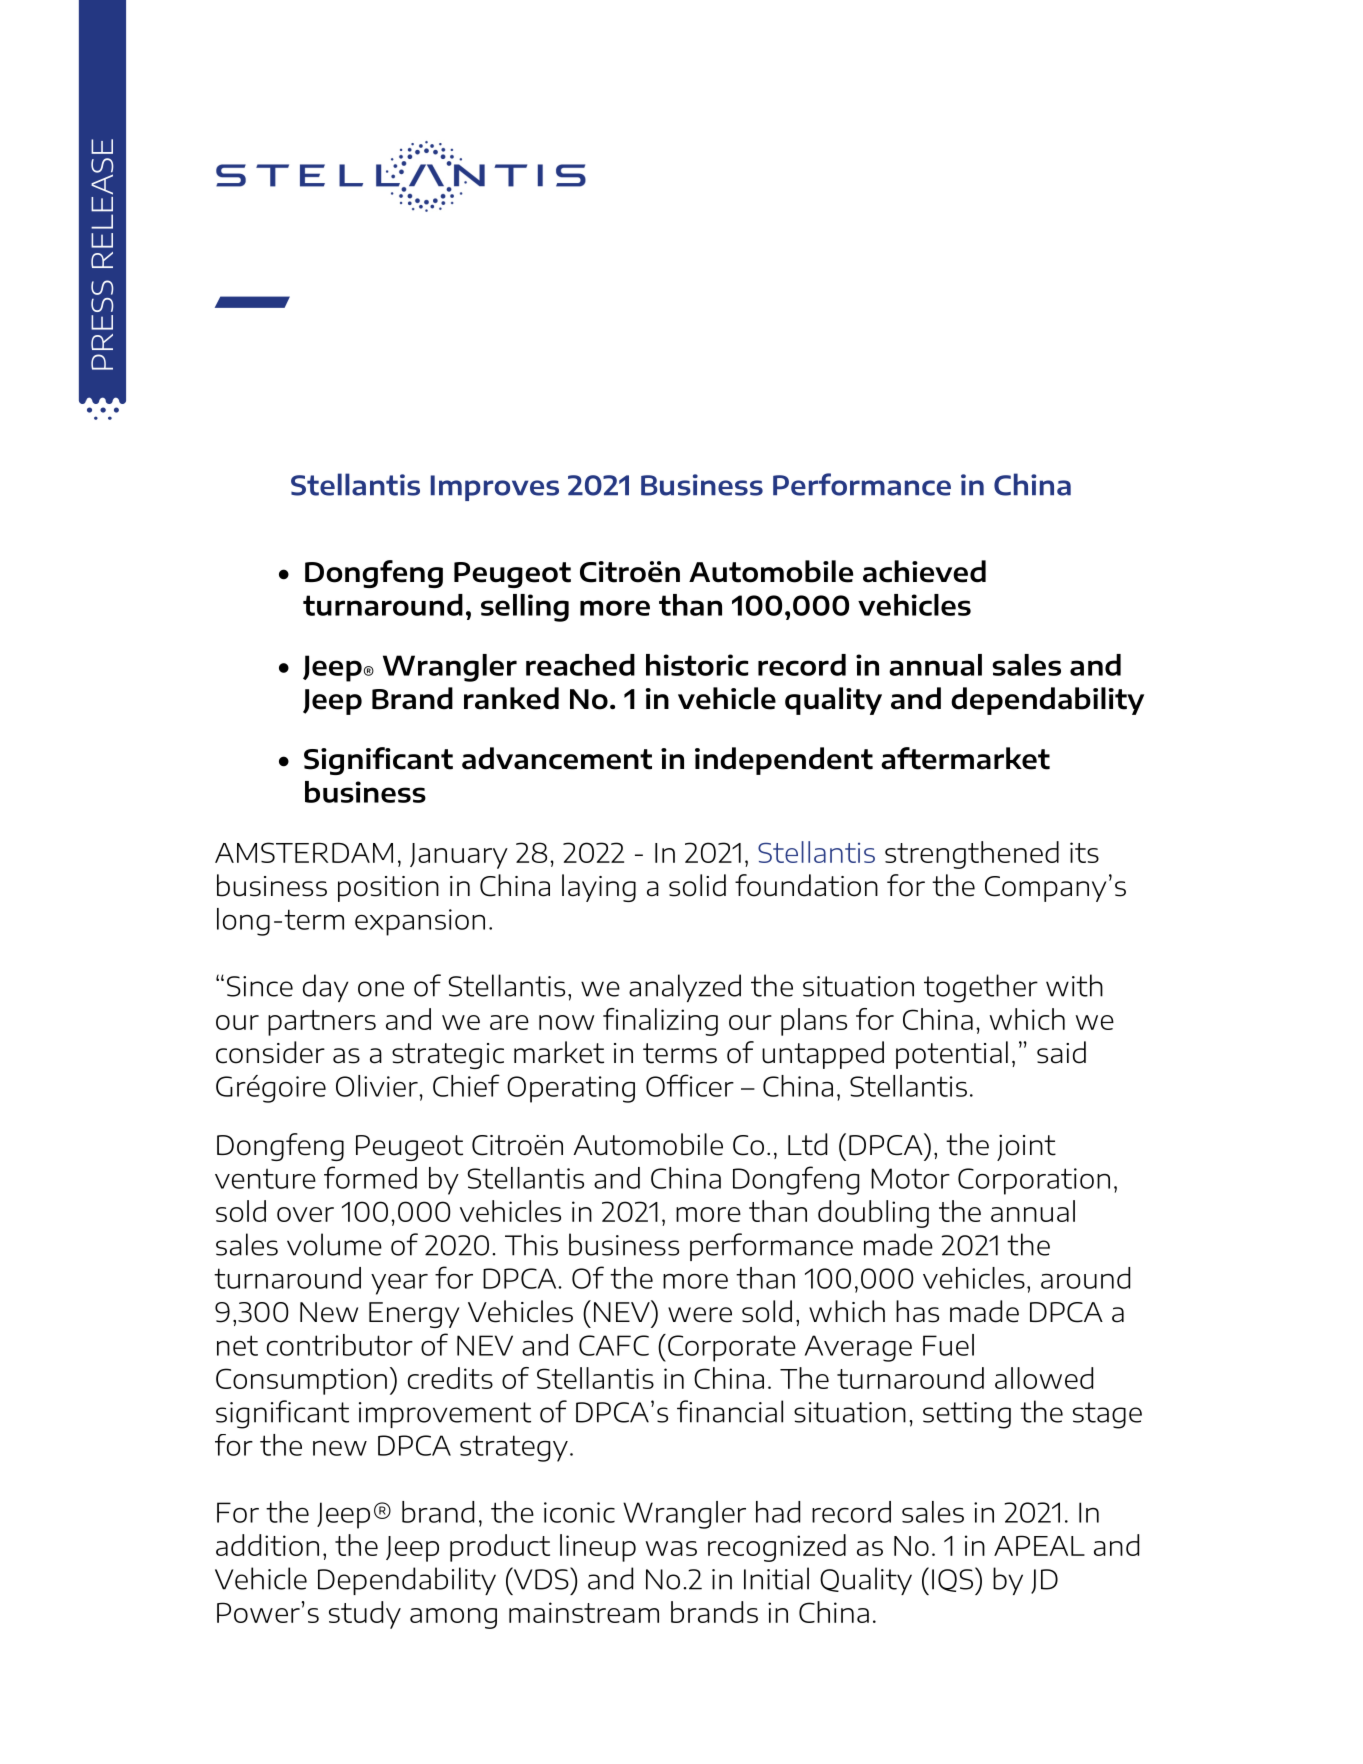 This screenshot has height=1764, width=1363. Describe the element at coordinates (952, 1580) in the screenshot. I see `IQS` at that location.
